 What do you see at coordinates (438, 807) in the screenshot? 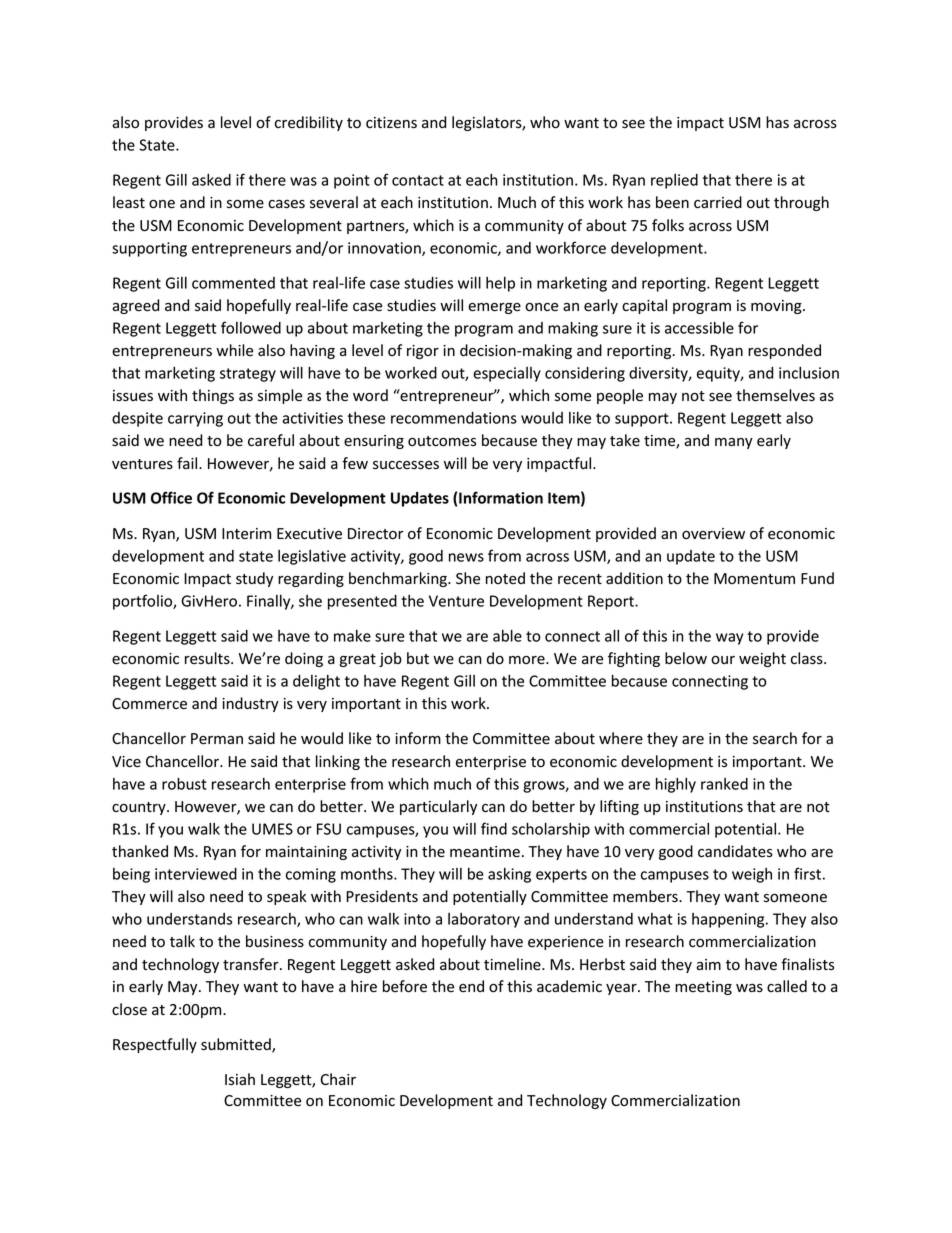
I see `particularly` at bounding box center [438, 807].
